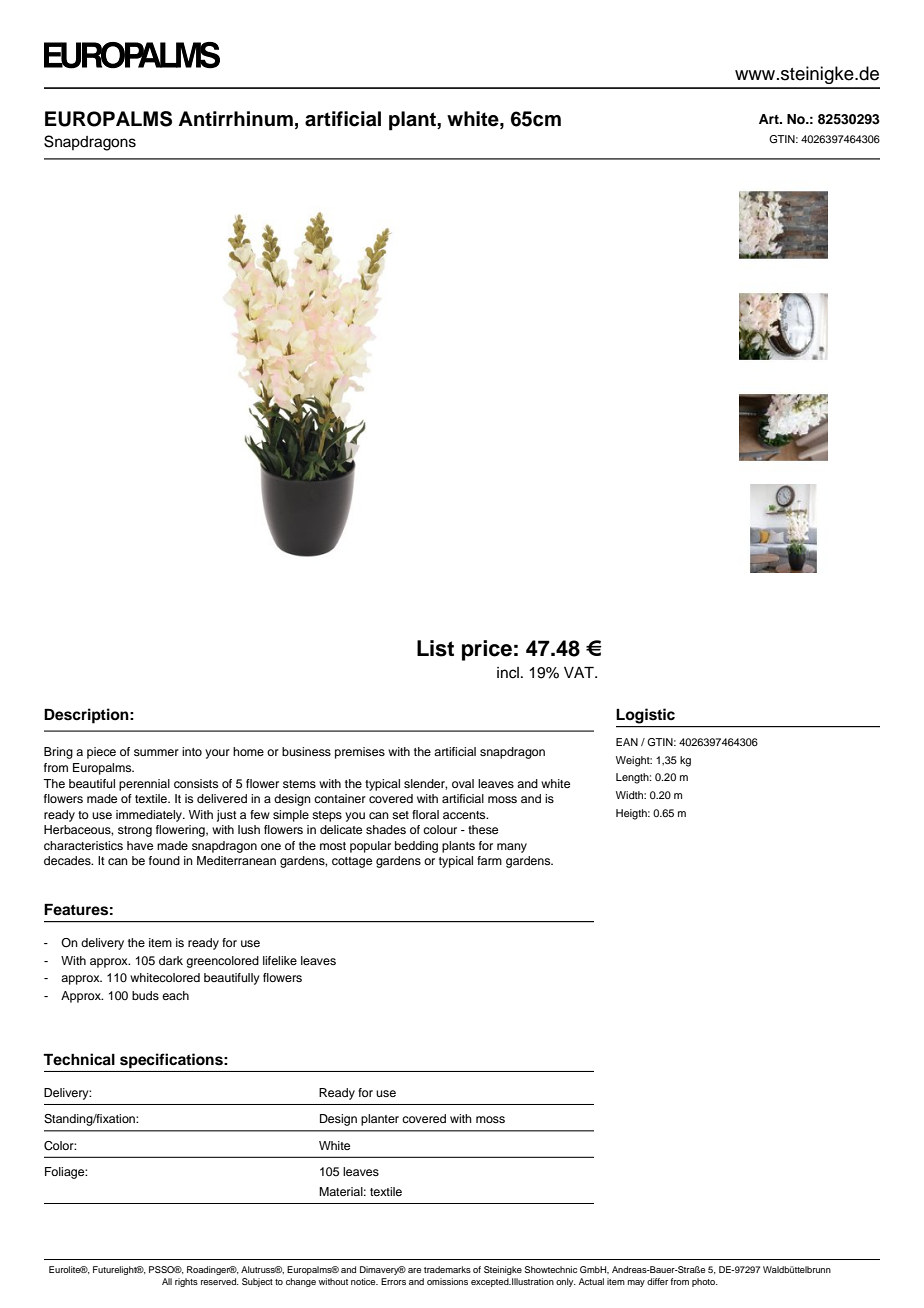 The width and height of the screenshot is (924, 1308). Describe the element at coordinates (489, 860) in the screenshot. I see `farm` at that location.
